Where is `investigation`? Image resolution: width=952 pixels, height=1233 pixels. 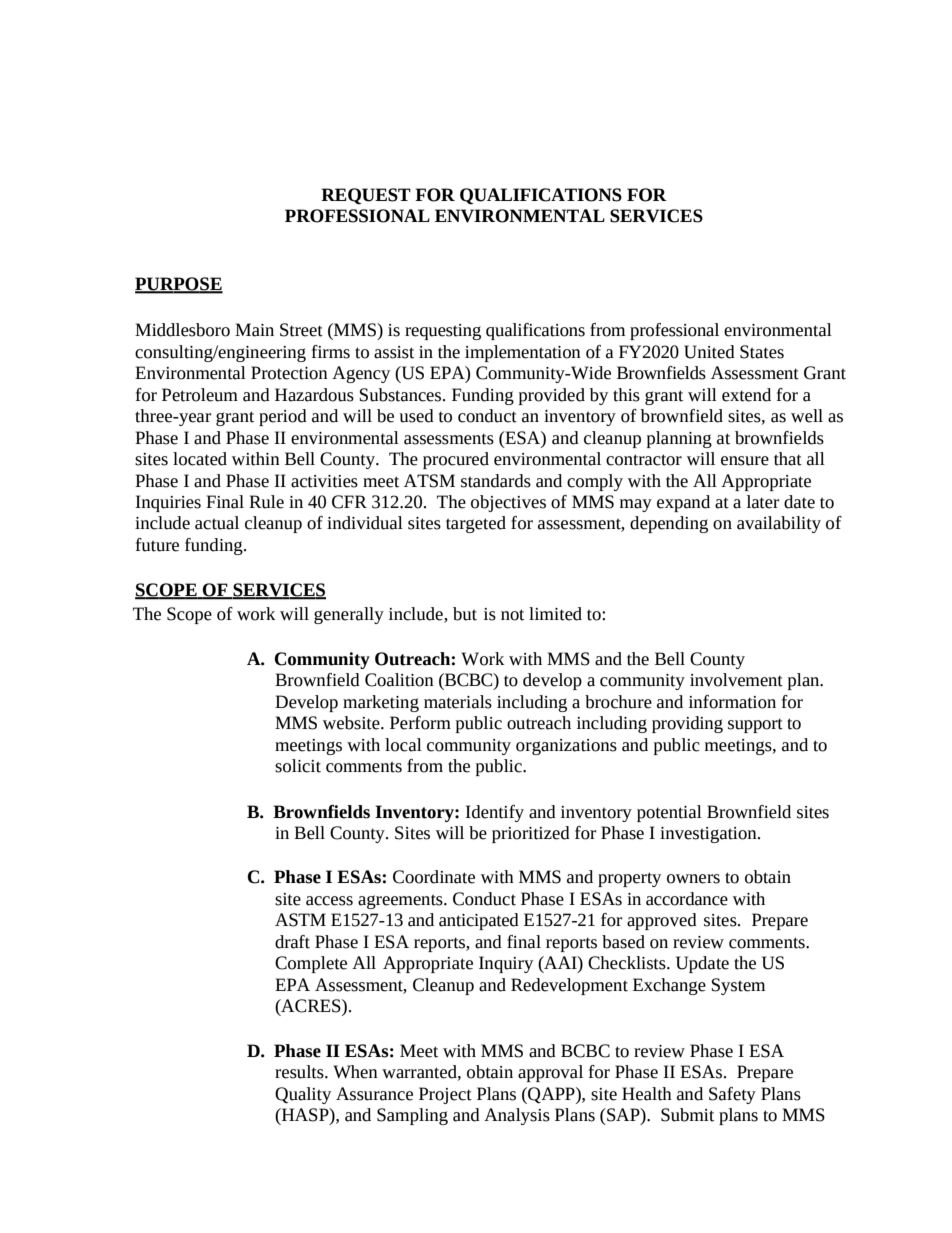 investigation is located at coordinates (709, 835).
